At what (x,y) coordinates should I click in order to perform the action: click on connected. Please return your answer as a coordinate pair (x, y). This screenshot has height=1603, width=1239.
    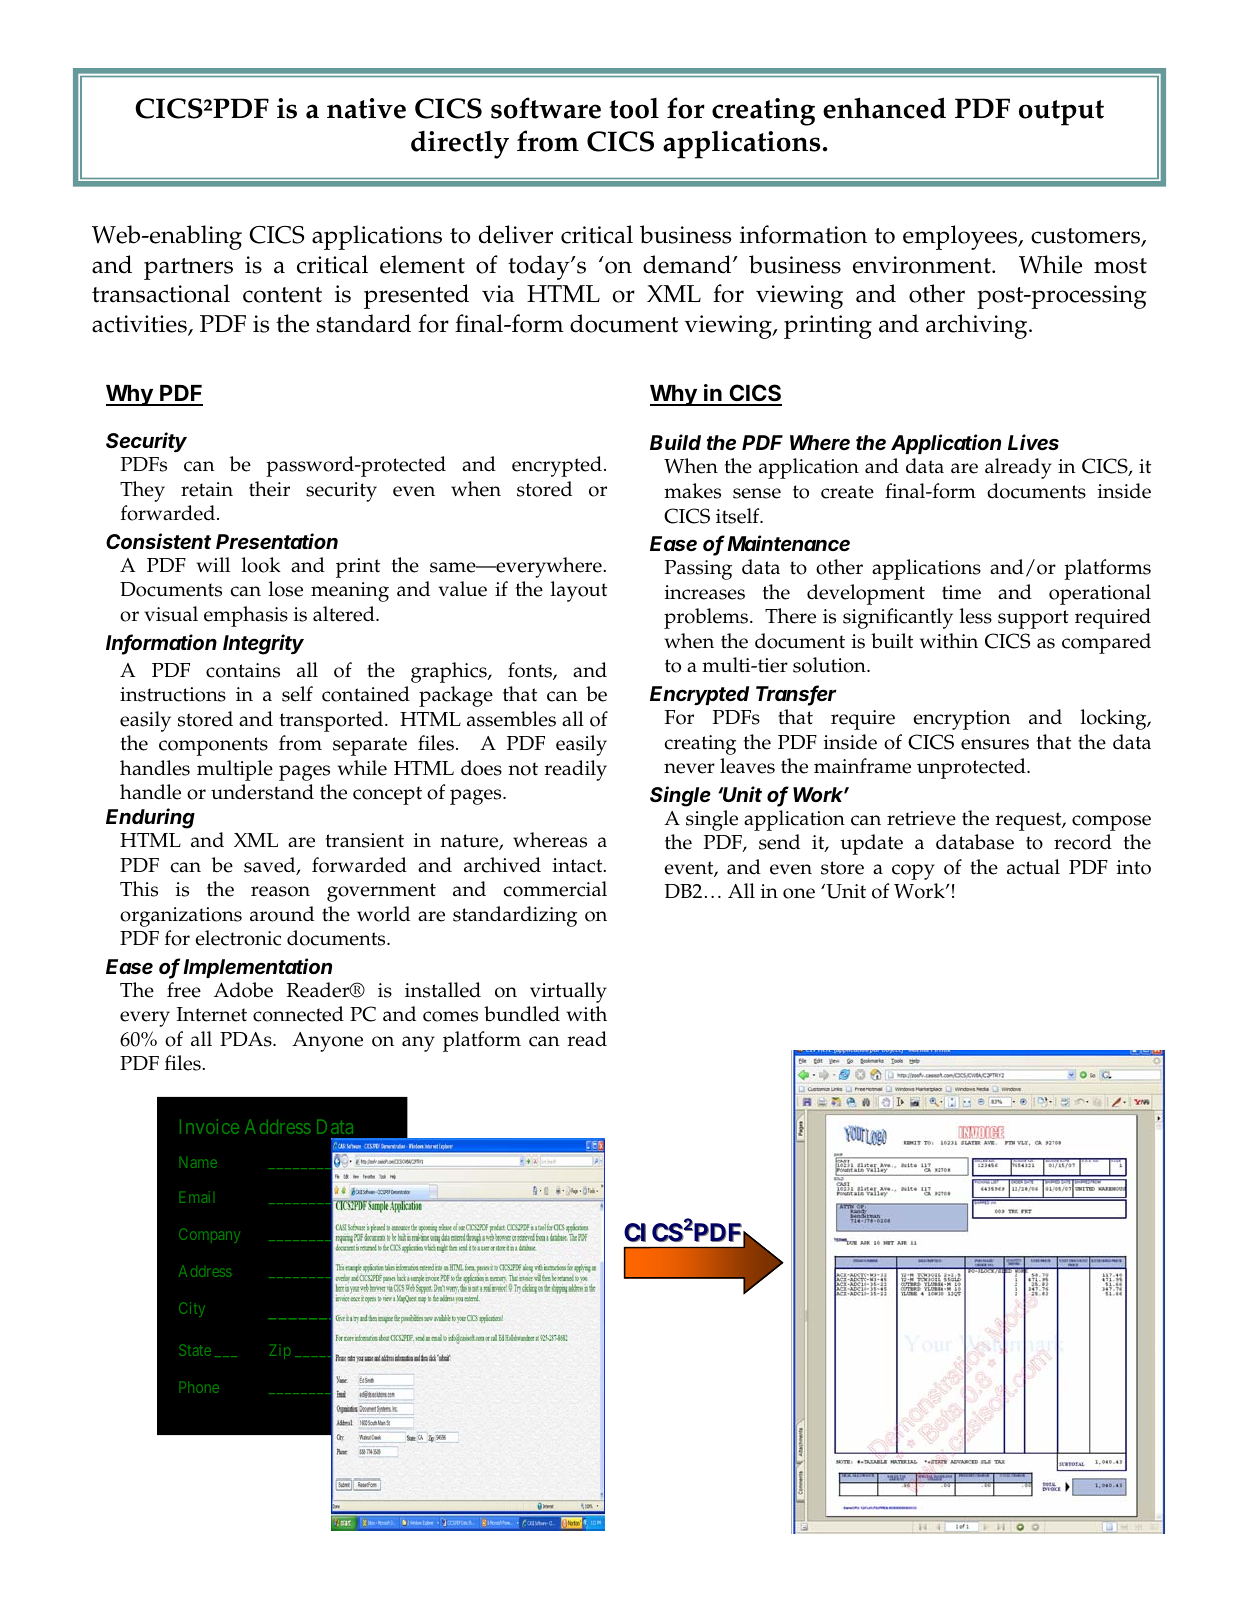
    Looking at the image, I should click on (298, 1014).
